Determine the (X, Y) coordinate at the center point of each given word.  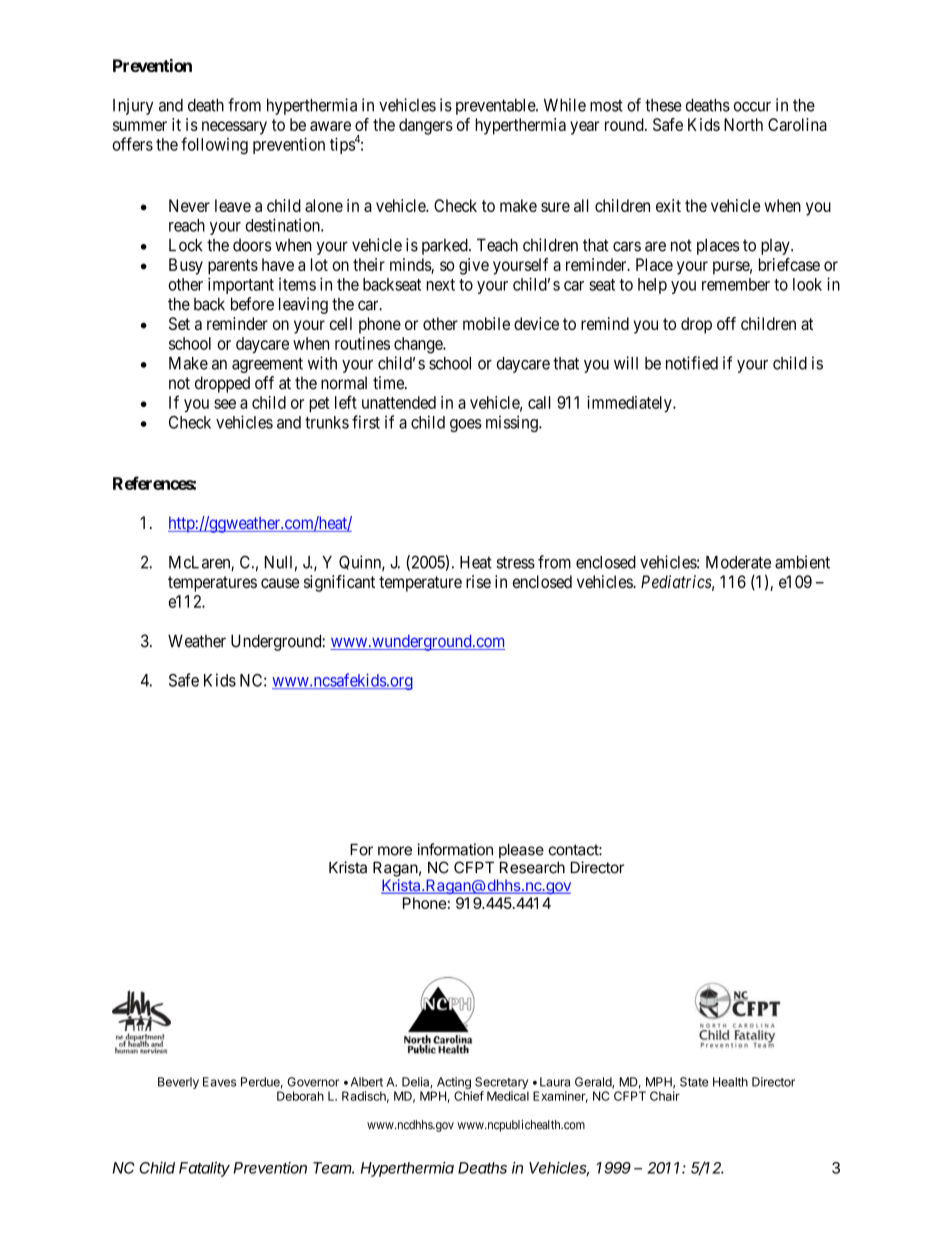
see (225, 404)
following (214, 146)
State (694, 1082)
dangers (426, 126)
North (743, 124)
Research (532, 867)
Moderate (738, 562)
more (395, 851)
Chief (469, 1096)
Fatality (204, 1169)
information (455, 849)
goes (466, 425)
